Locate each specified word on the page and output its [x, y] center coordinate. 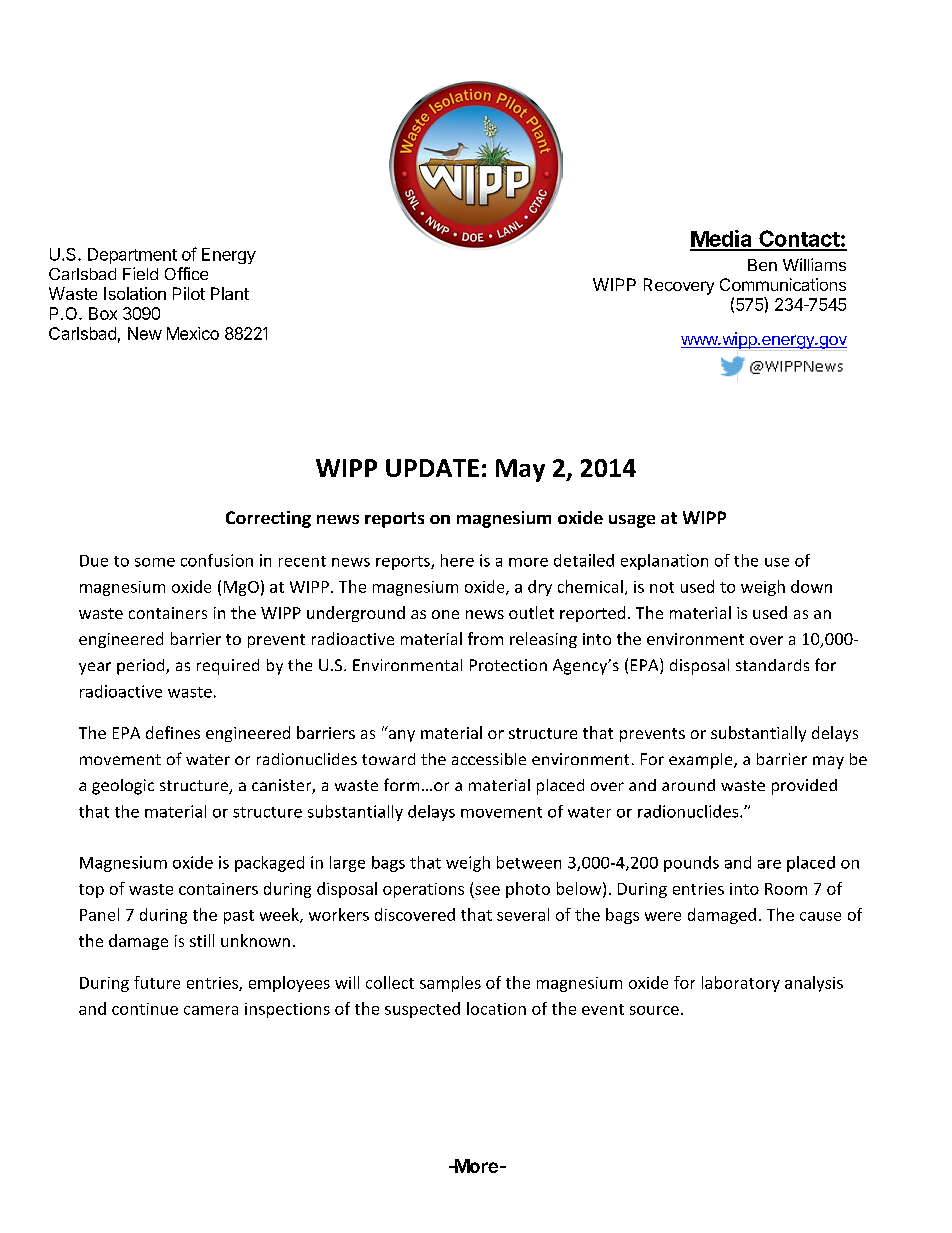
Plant [230, 293]
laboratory [741, 984]
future [157, 982]
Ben [762, 265]
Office [186, 273]
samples [450, 984]
